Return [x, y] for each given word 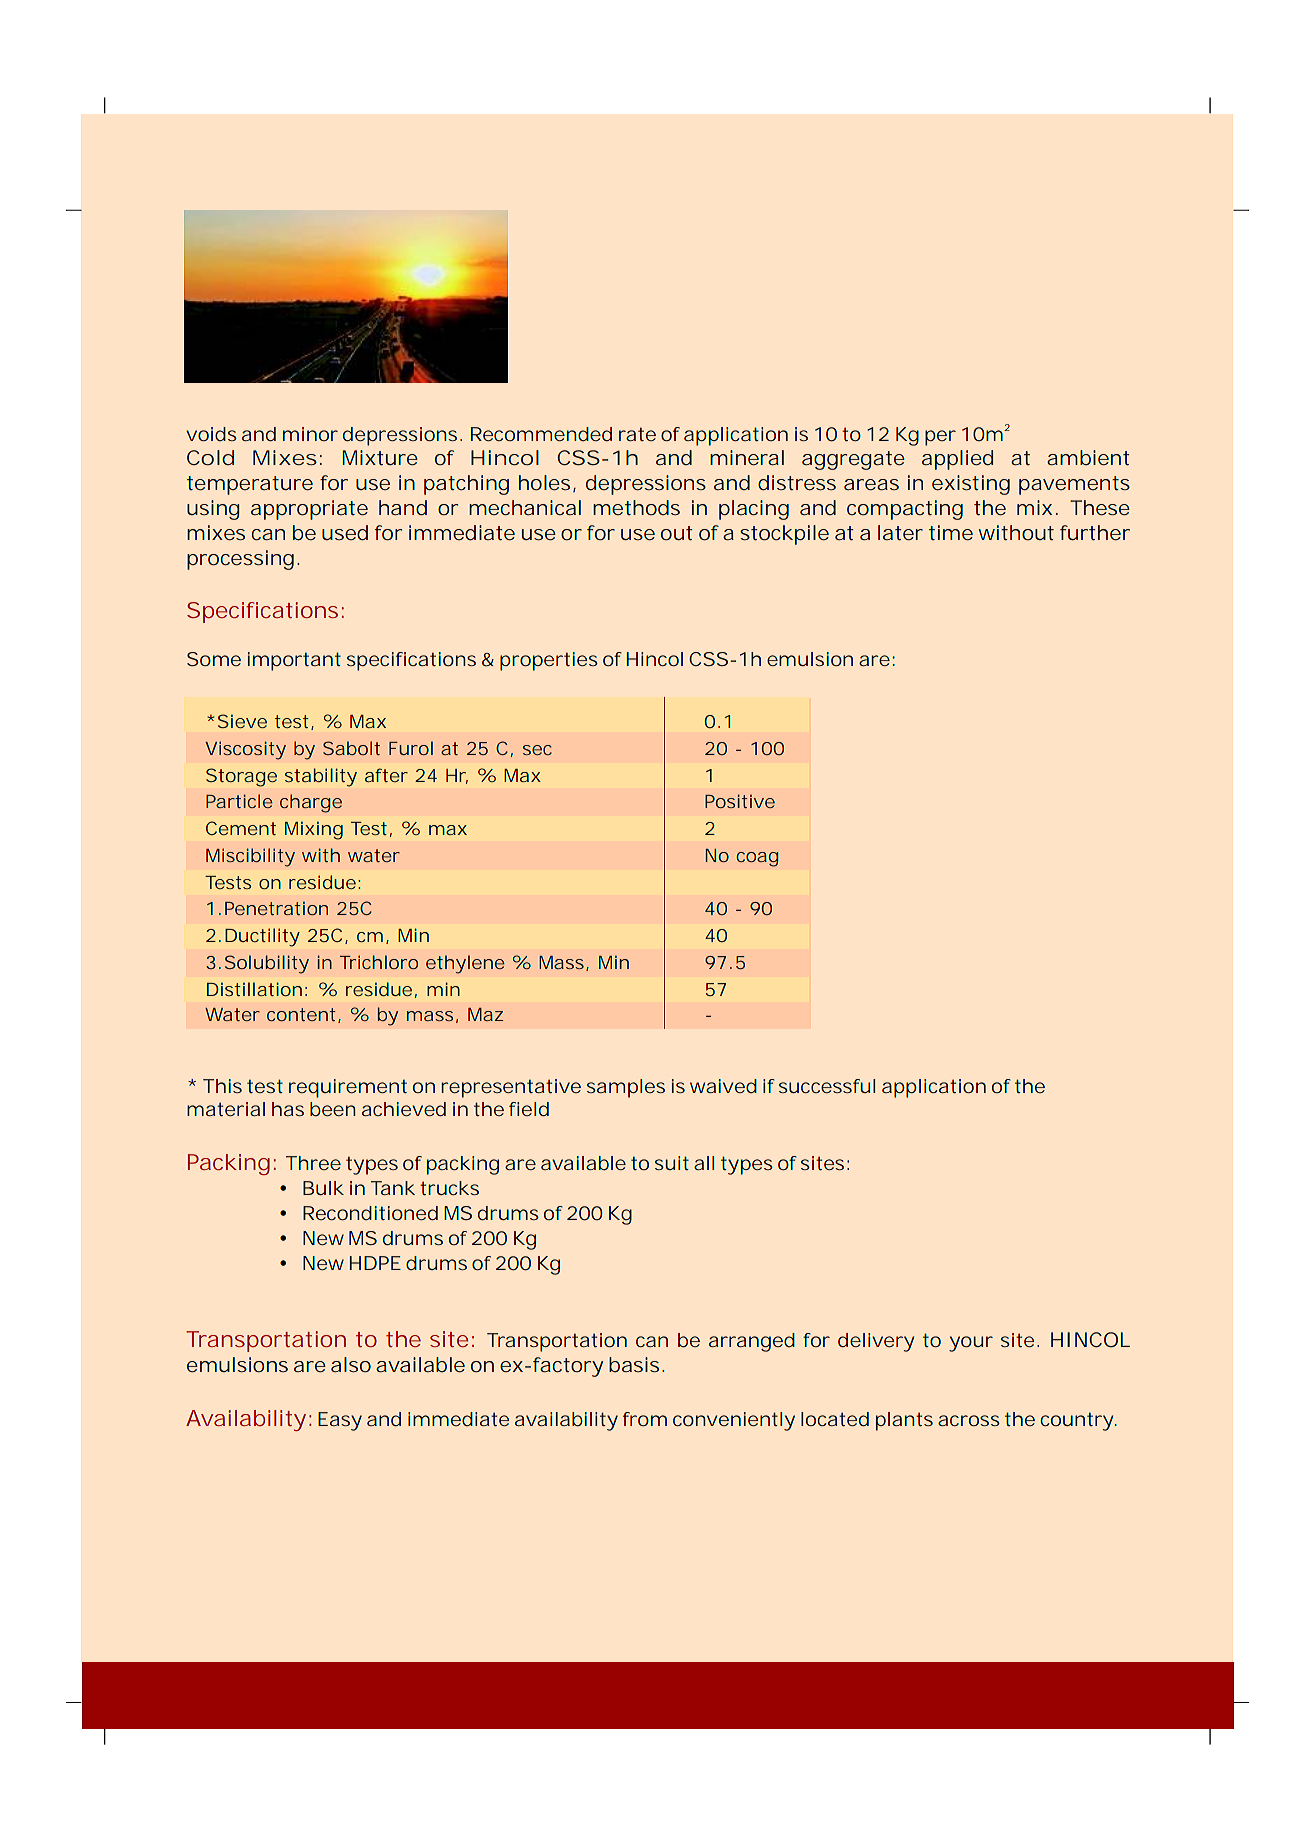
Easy [340, 1421]
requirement [348, 1088]
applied [957, 460]
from [645, 1419]
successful [827, 1086]
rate [637, 434]
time [951, 532]
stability [321, 777]
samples [626, 1088]
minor [310, 434]
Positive [740, 801]
